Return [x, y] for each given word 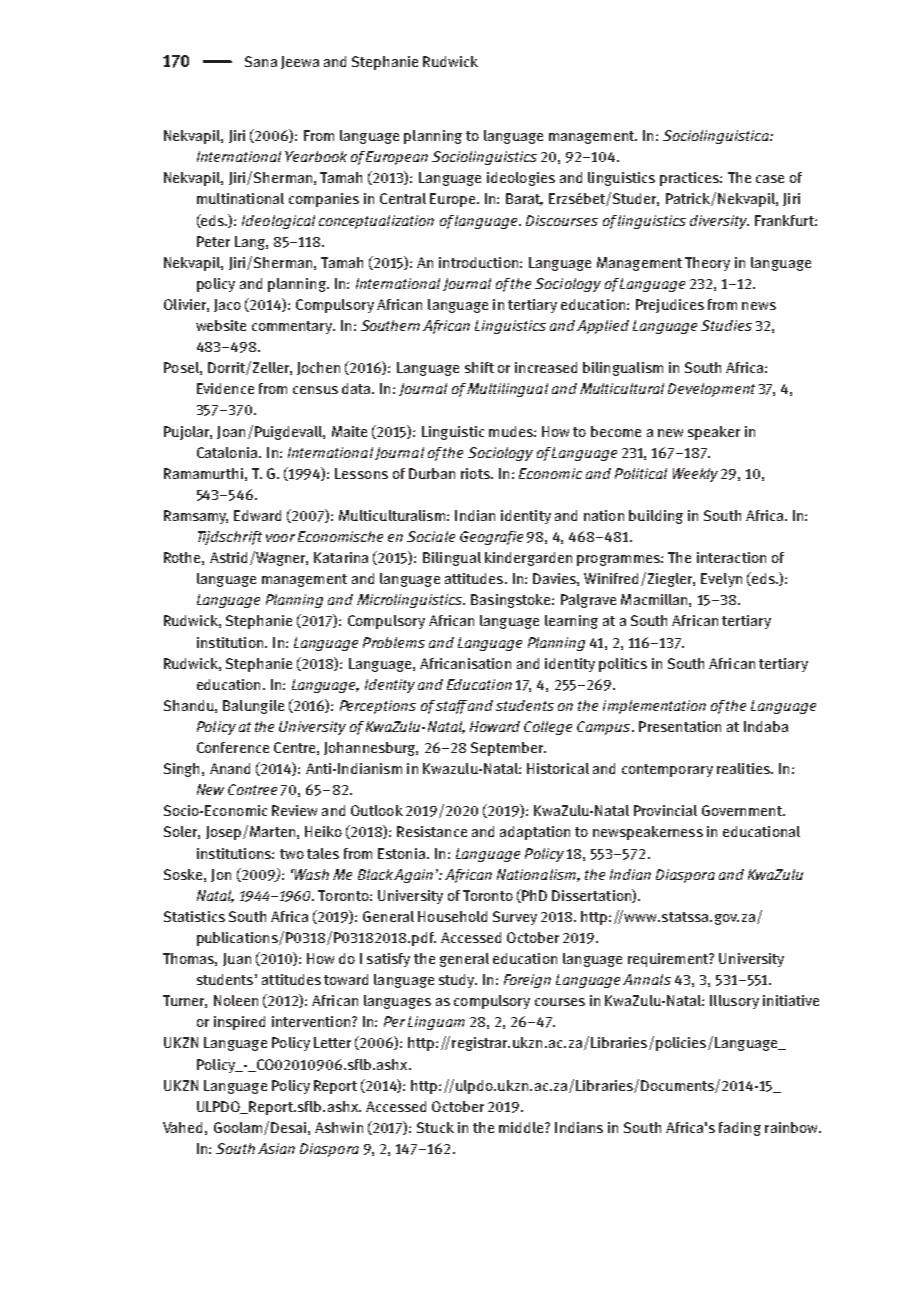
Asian [276, 1148]
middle [522, 1127]
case [770, 179]
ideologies [521, 179]
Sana [261, 61]
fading [740, 1129]
